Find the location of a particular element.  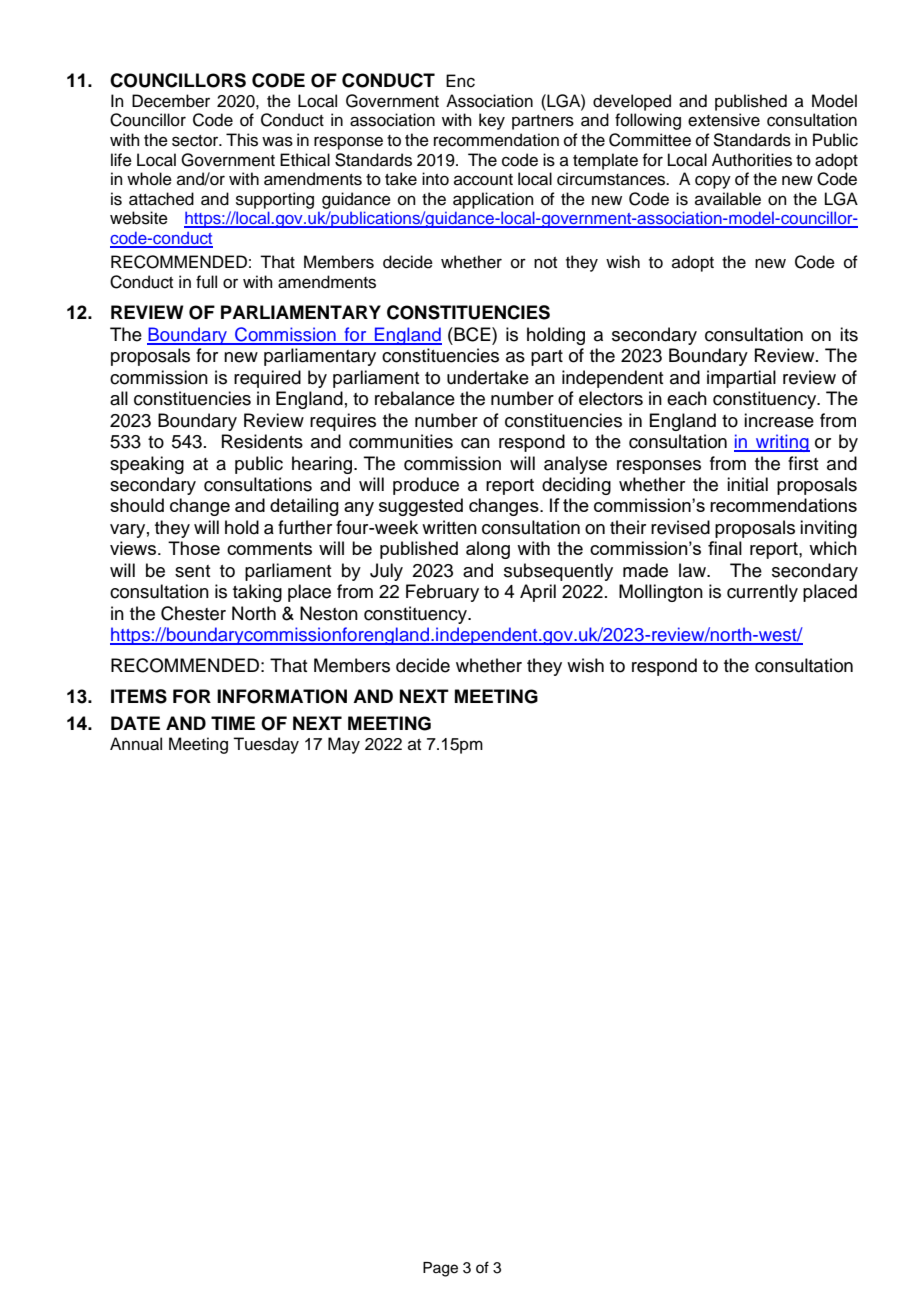

key is located at coordinates (492, 121).
